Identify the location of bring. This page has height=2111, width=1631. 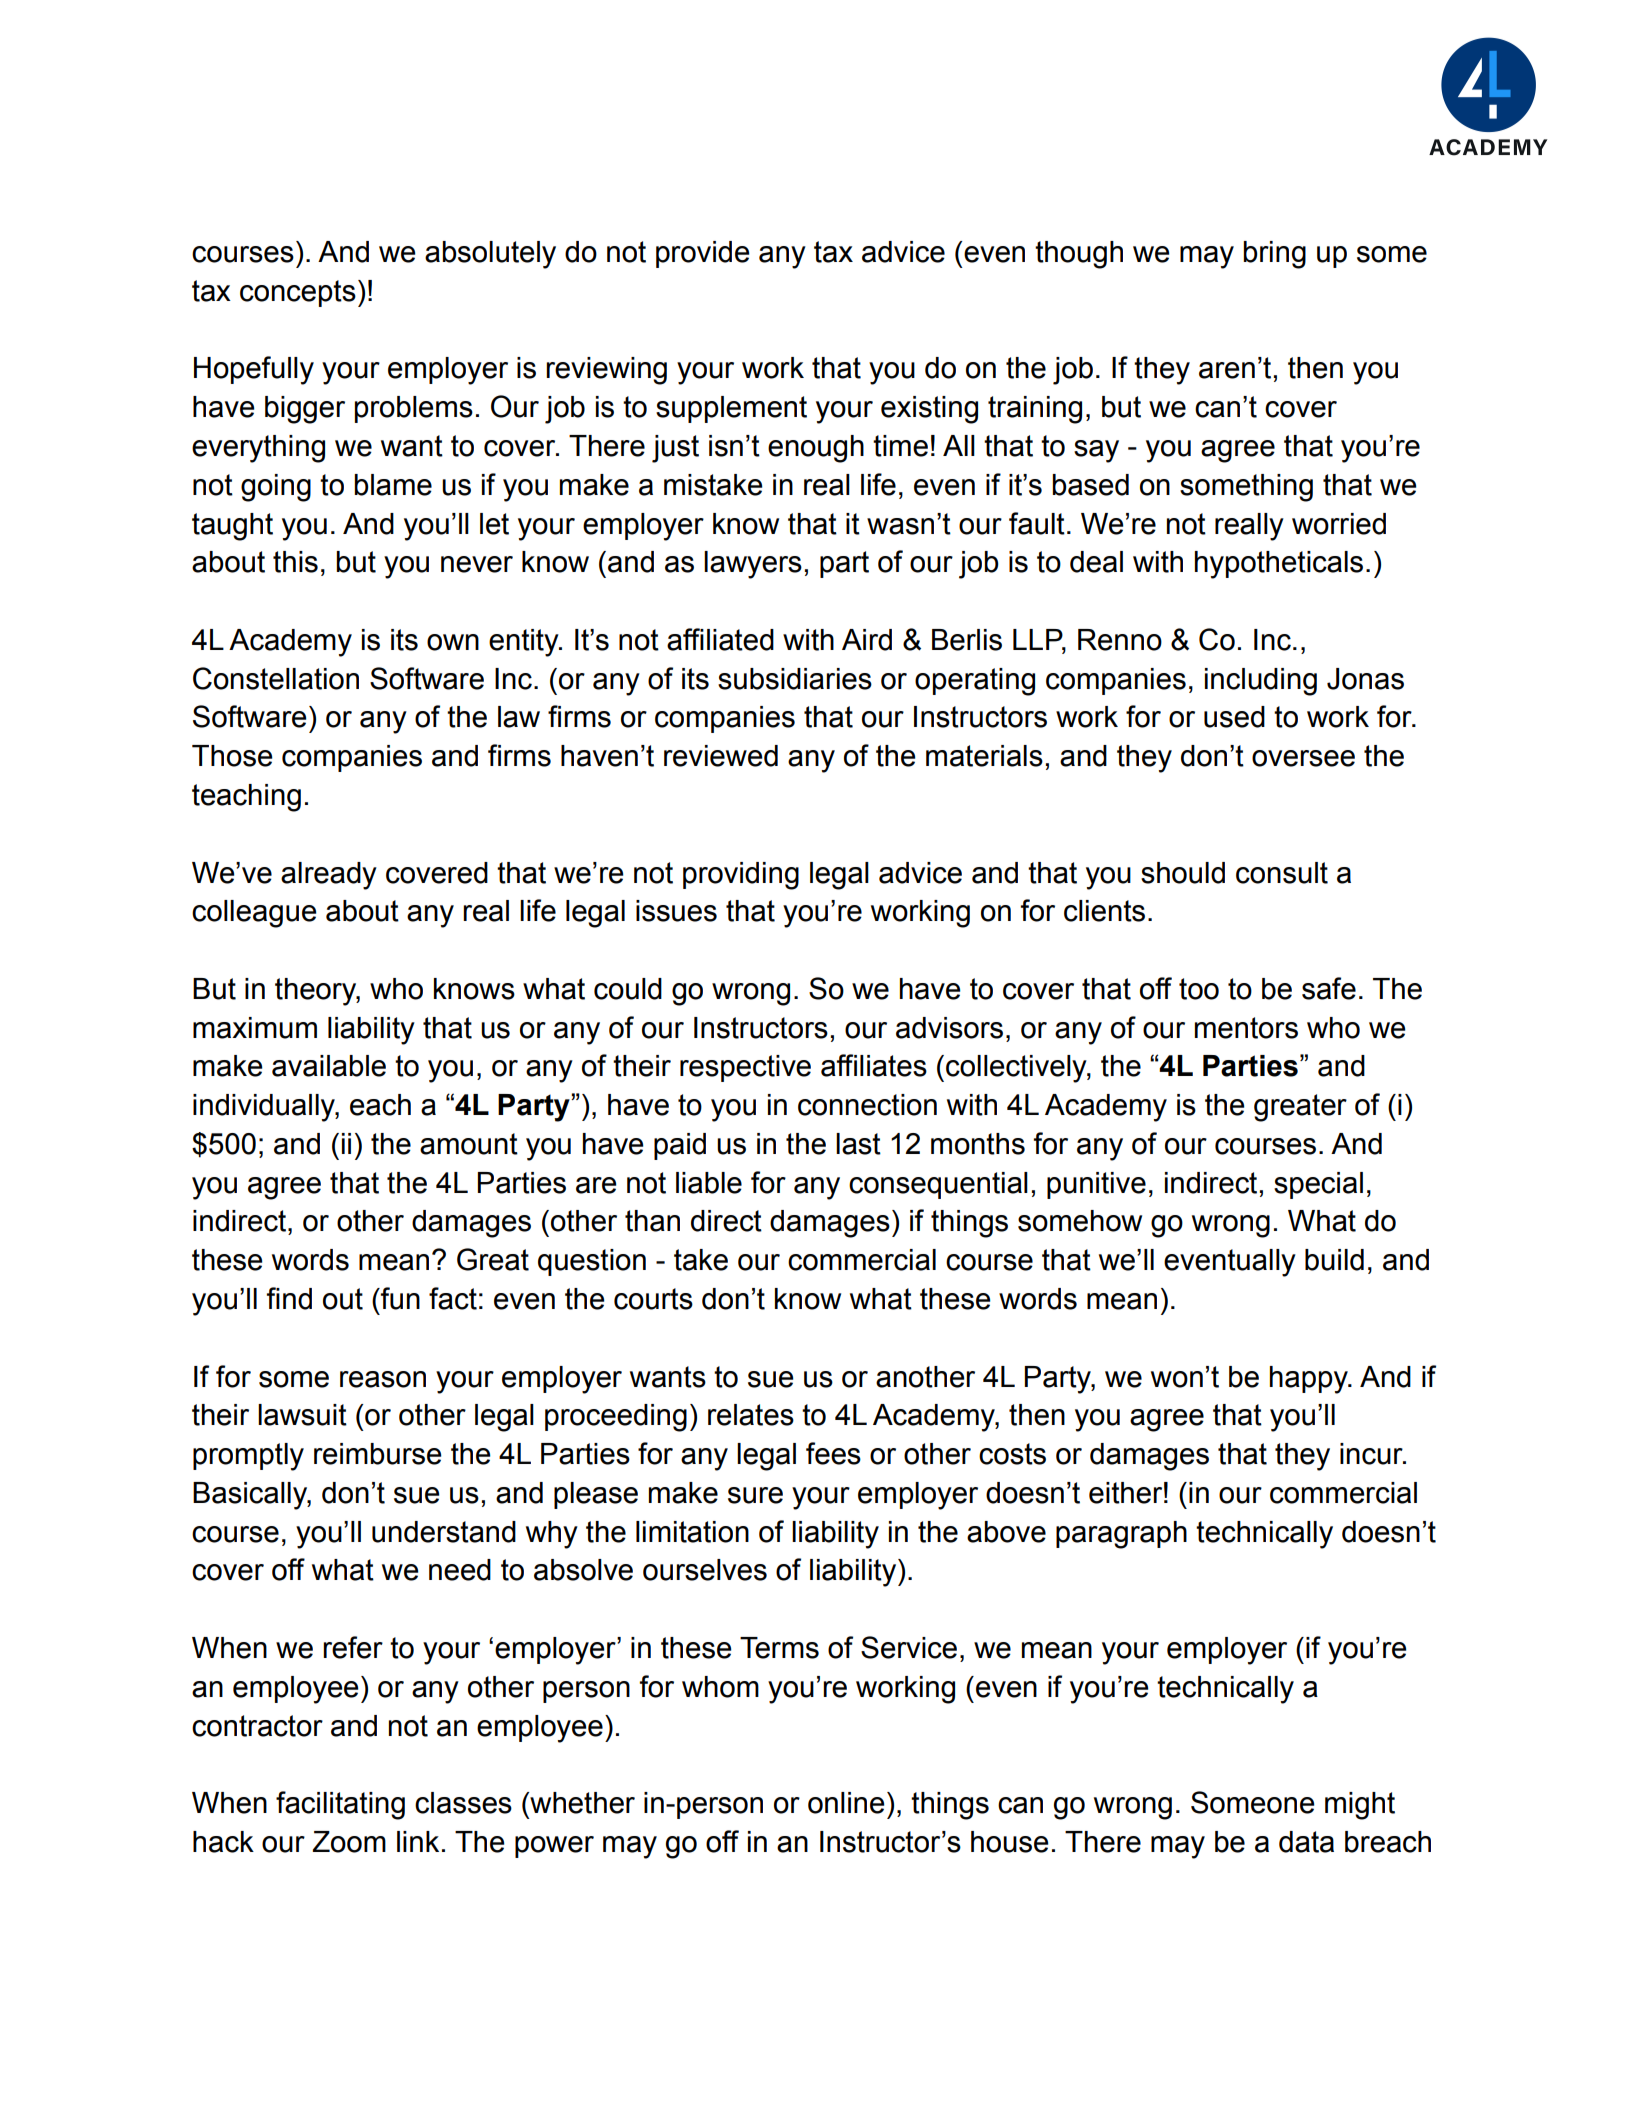
(1274, 255).
